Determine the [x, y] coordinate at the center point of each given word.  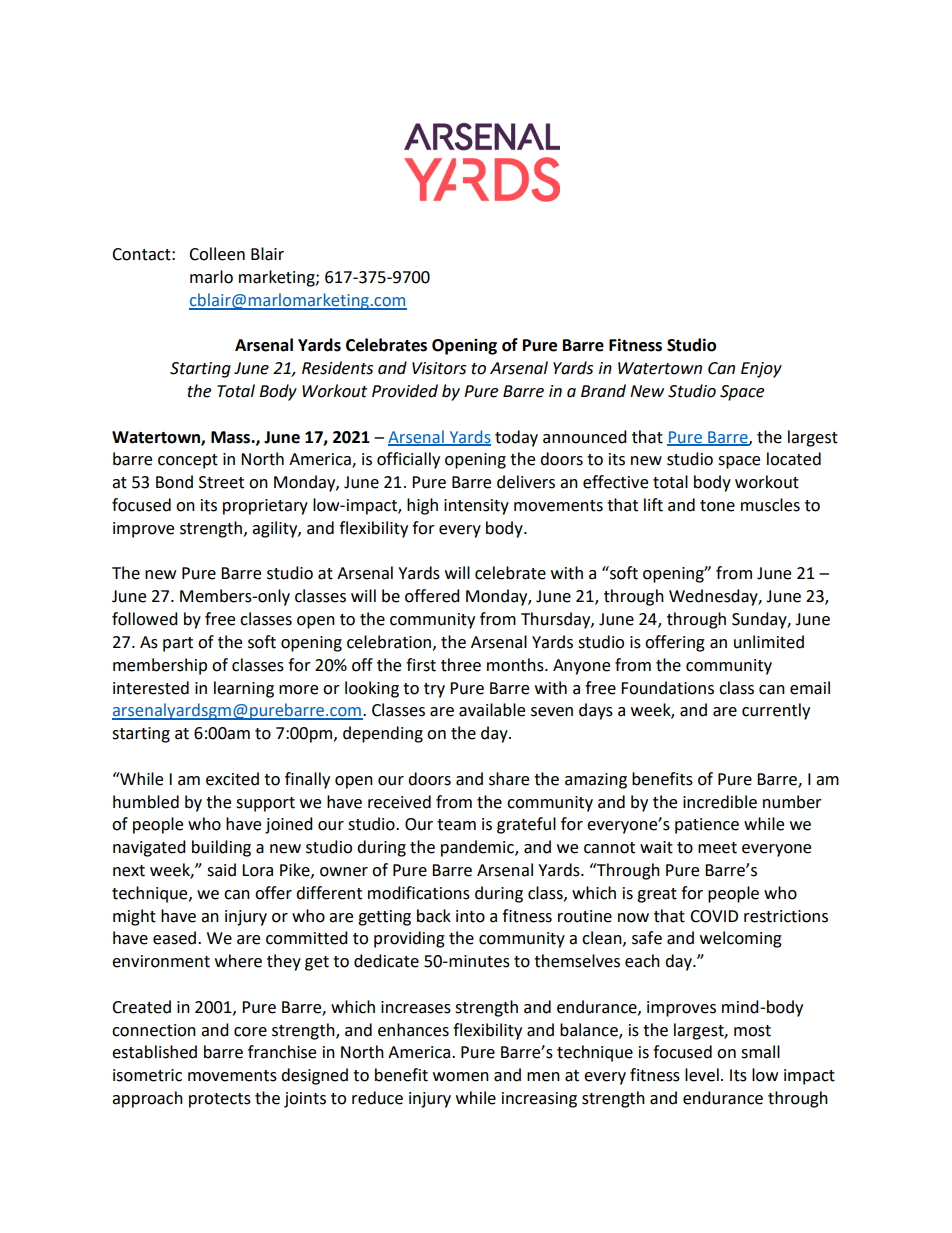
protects [220, 1100]
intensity [476, 507]
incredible [720, 802]
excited [232, 779]
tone [717, 506]
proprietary [265, 507]
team [456, 825]
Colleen [217, 254]
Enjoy [761, 370]
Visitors [439, 368]
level [702, 1075]
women [461, 1077]
